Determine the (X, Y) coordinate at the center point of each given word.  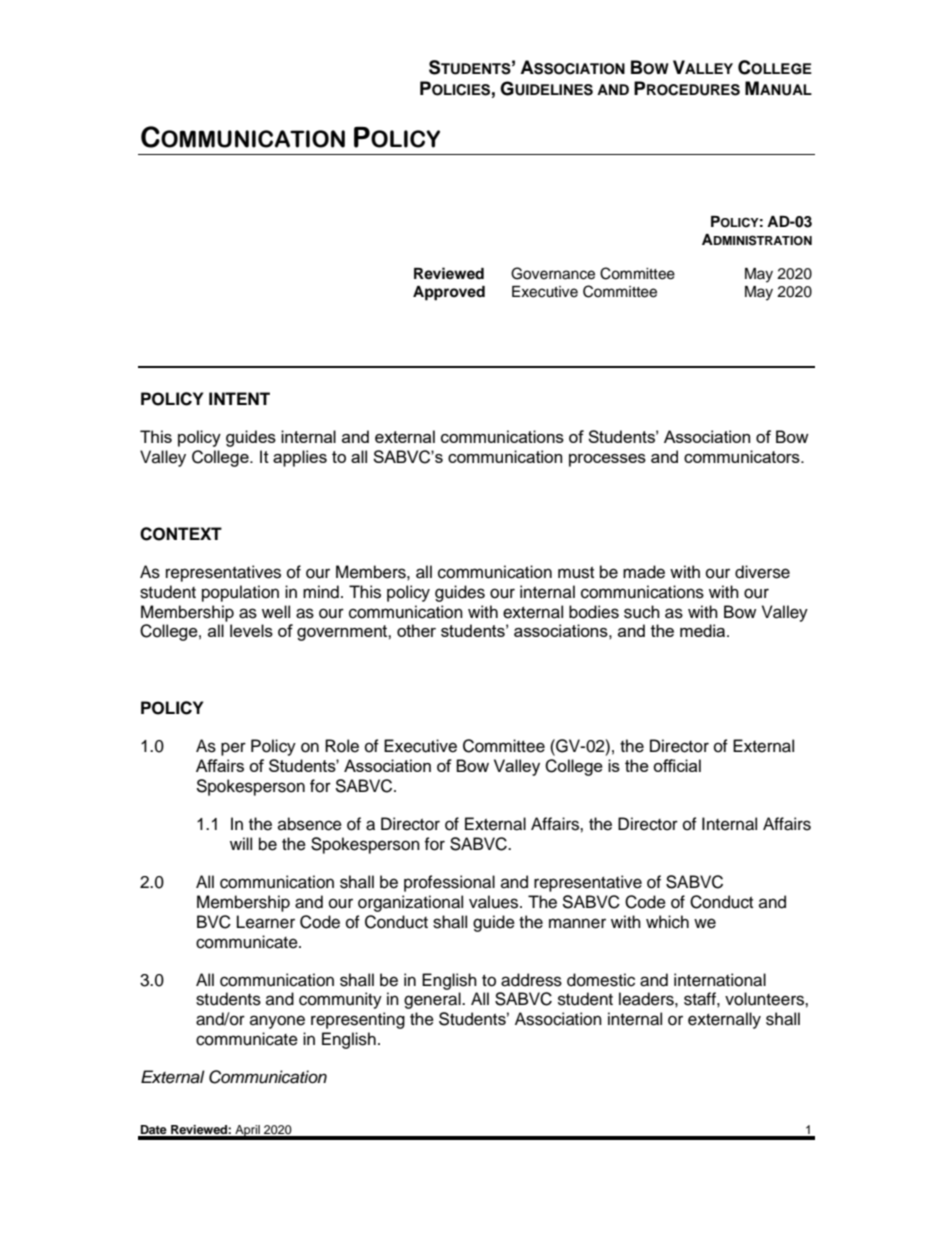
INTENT (239, 398)
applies (300, 458)
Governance (553, 273)
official (677, 765)
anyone (277, 1022)
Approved (449, 293)
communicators (743, 456)
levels (251, 630)
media (704, 630)
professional (449, 883)
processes (607, 460)
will (241, 843)
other (416, 630)
